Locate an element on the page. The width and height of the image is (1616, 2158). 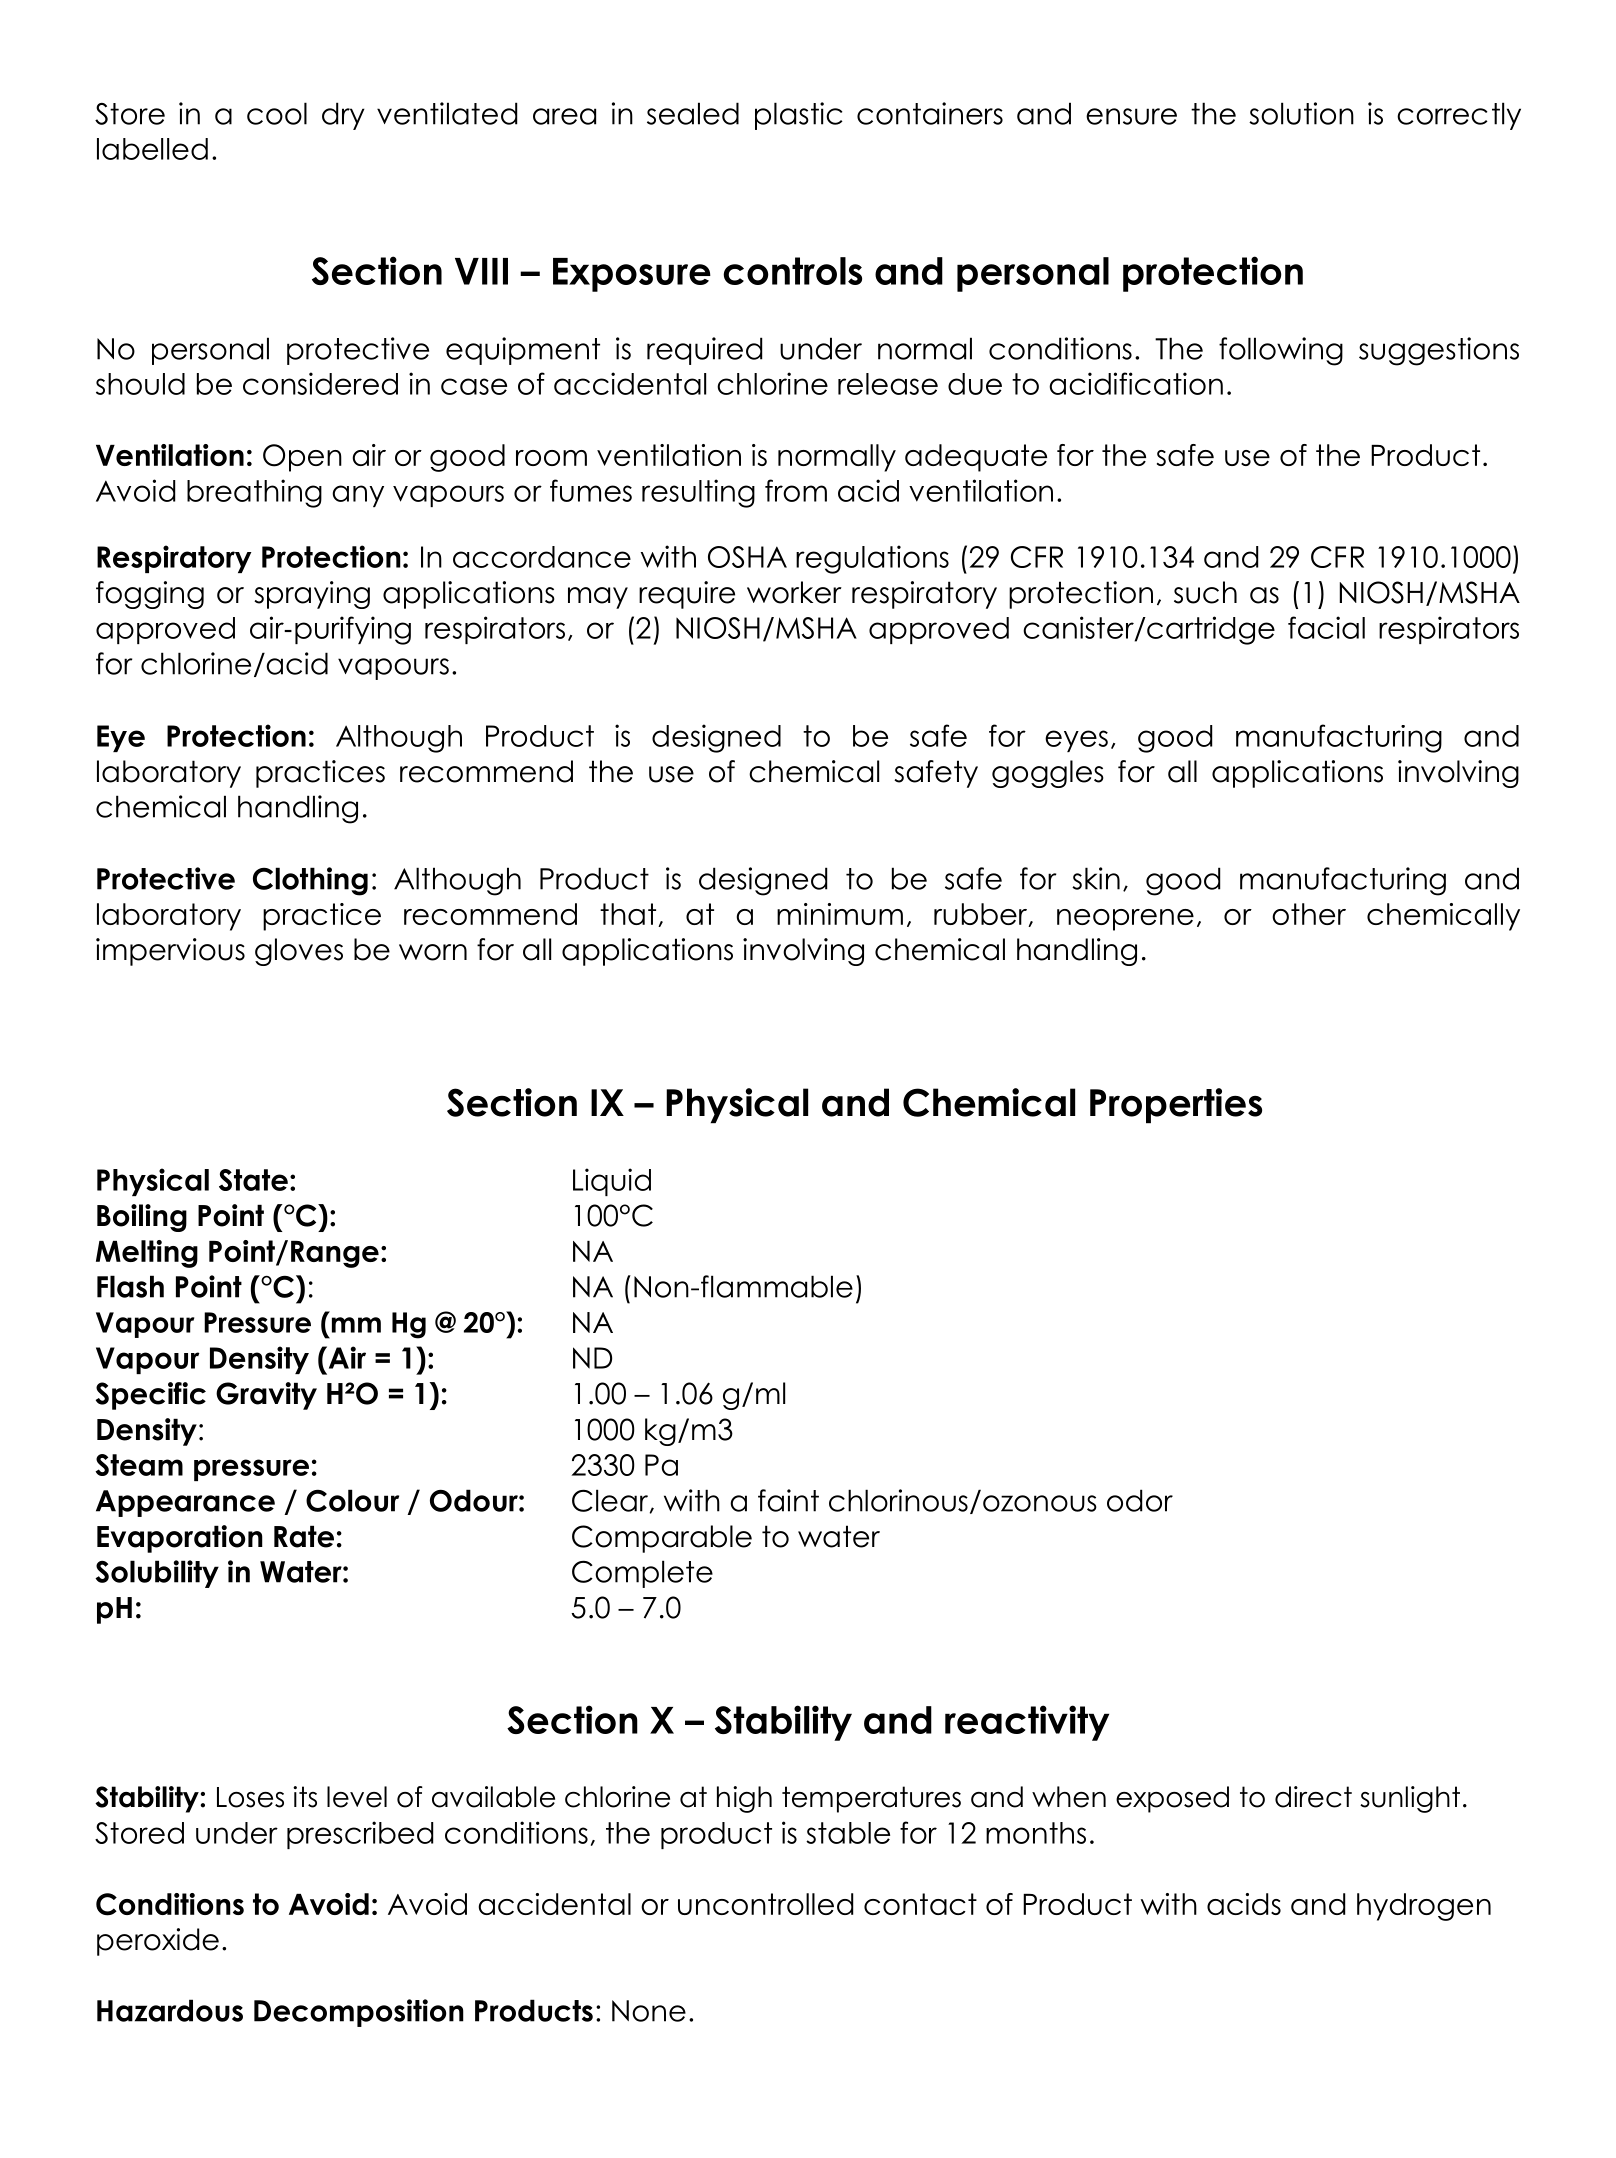
Clothing is located at coordinates (310, 881).
